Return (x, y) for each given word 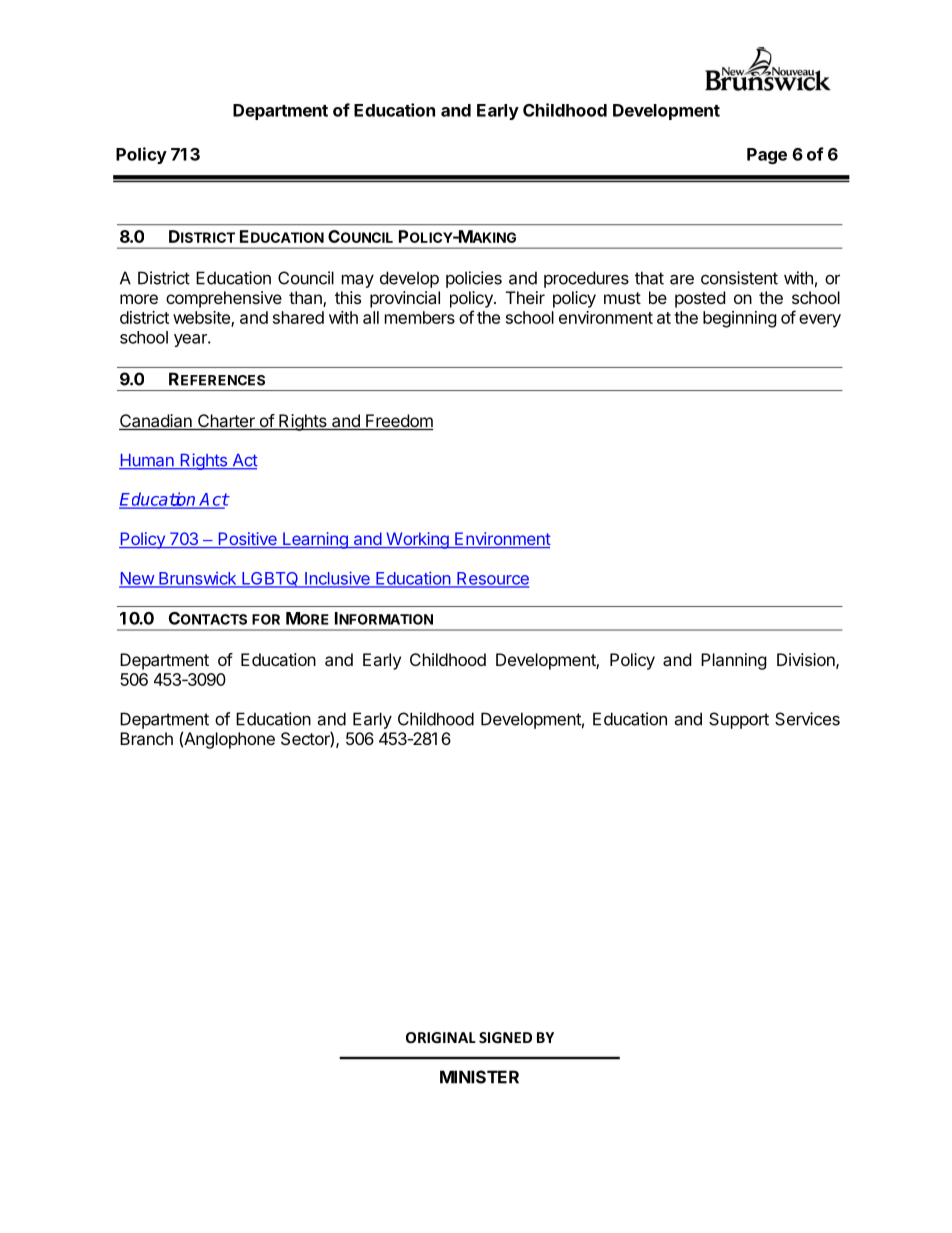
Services (807, 719)
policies (474, 279)
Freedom (398, 422)
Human (147, 461)
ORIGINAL (441, 1037)
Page (767, 156)
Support (739, 720)
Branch (146, 738)
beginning (740, 319)
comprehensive (224, 299)
